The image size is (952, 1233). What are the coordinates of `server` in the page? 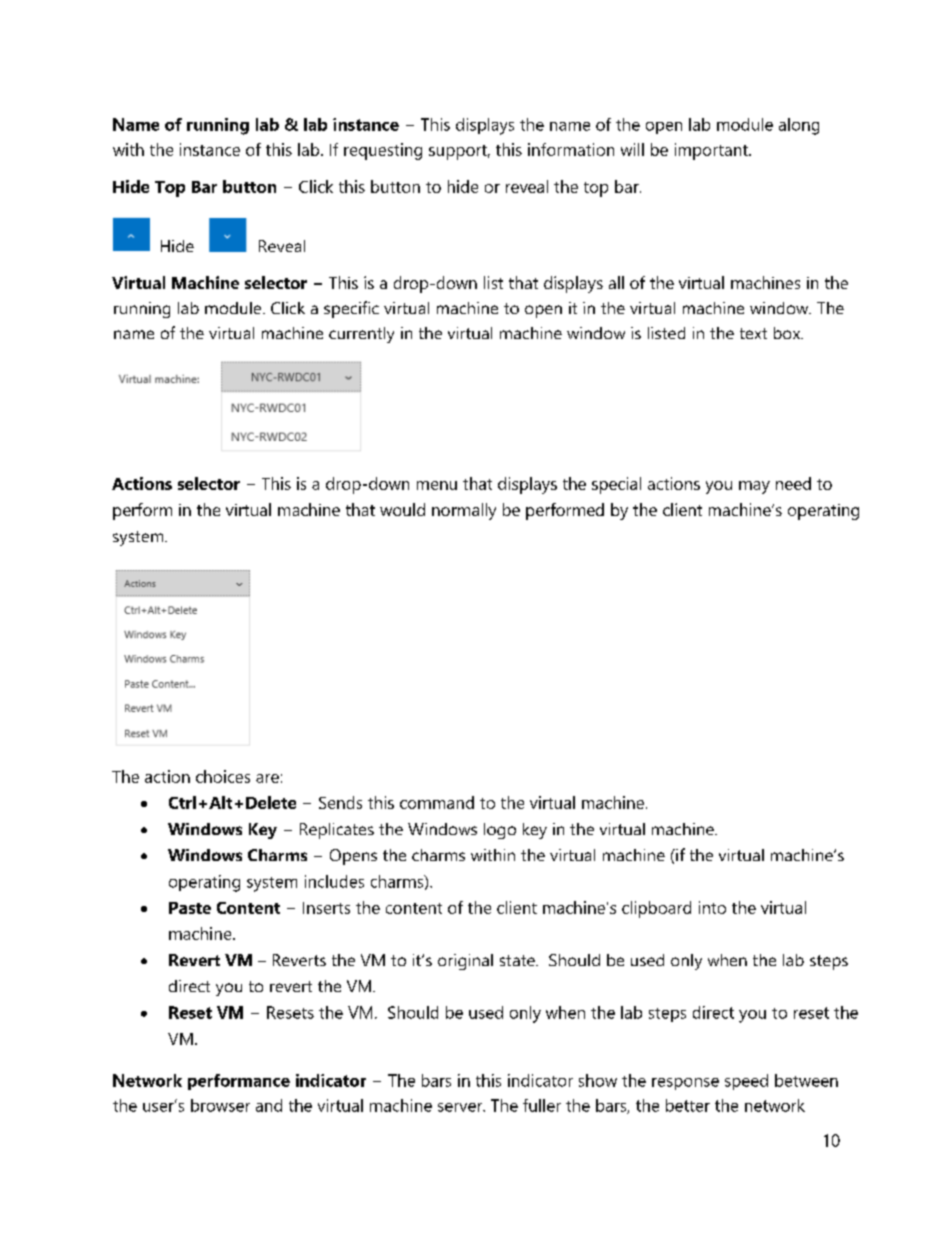 It's located at (461, 1107).
